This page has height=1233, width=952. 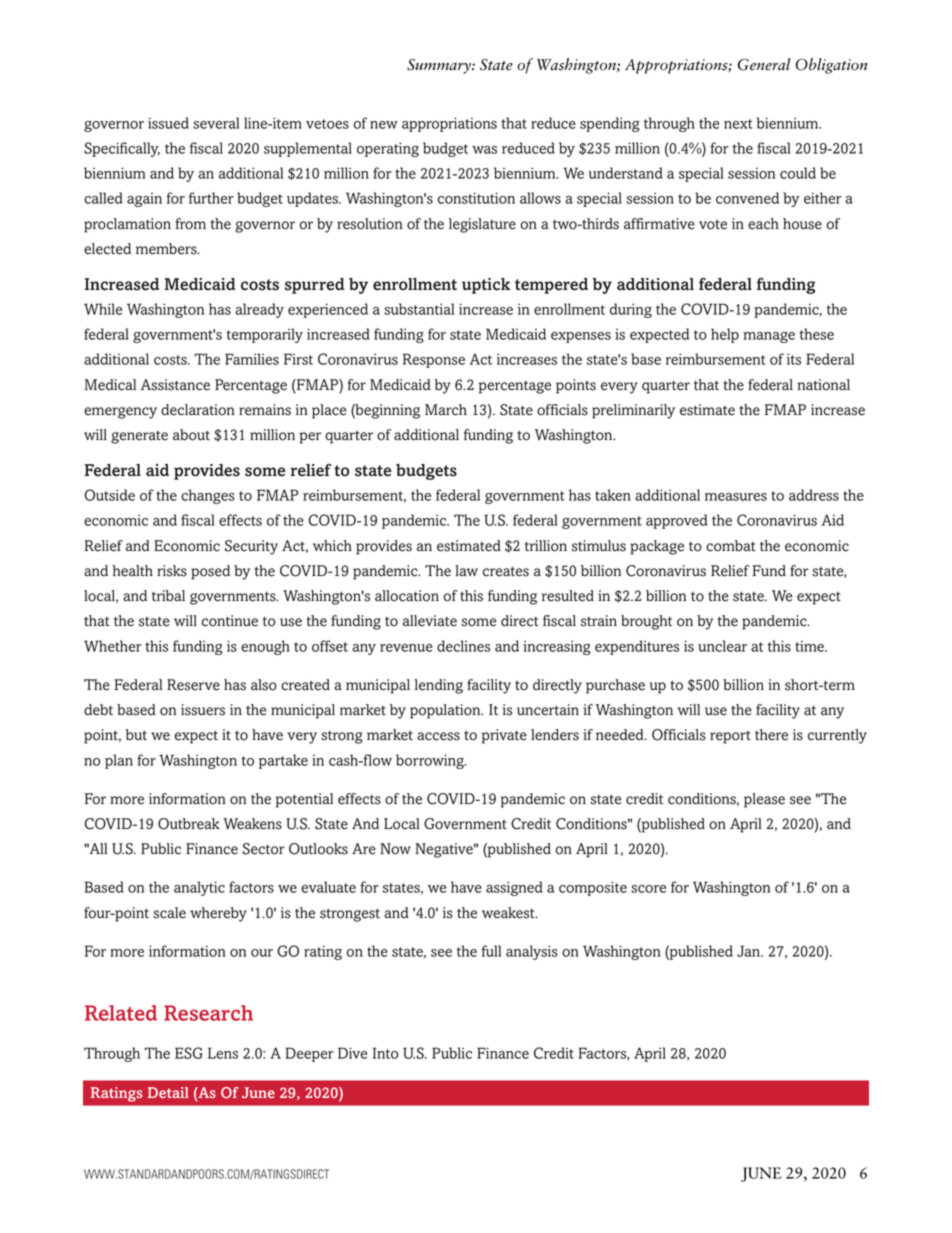 I want to click on issued, so click(x=168, y=123).
